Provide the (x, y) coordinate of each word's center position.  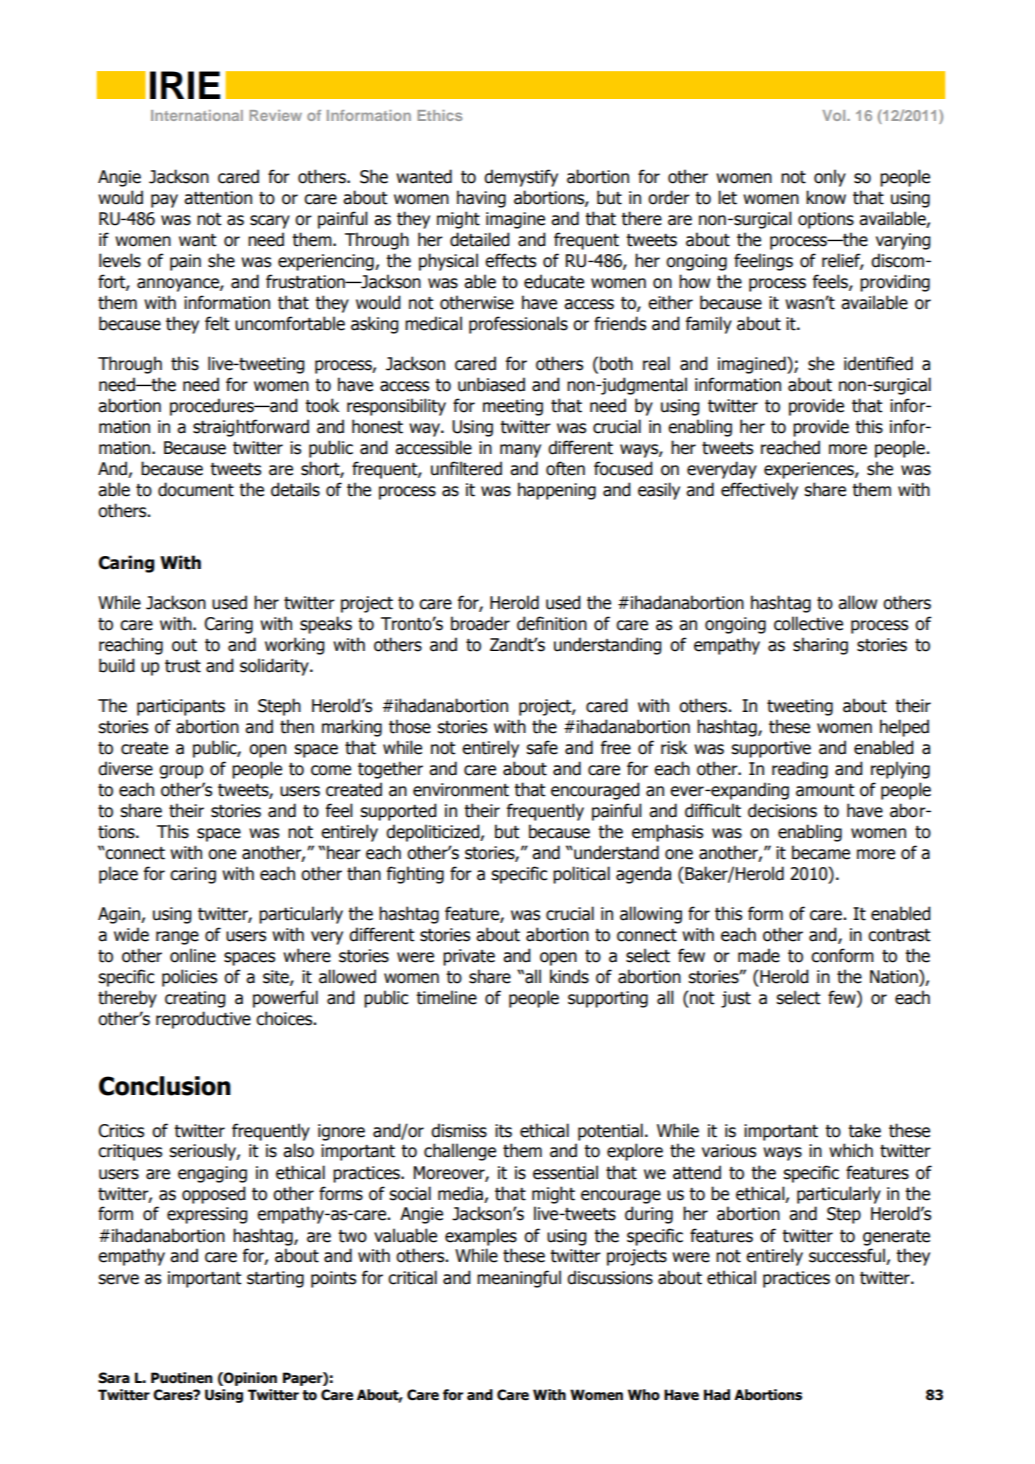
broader (480, 623)
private (469, 957)
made (759, 955)
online (193, 955)
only (830, 178)
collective (808, 623)
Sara (114, 1378)
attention (218, 198)
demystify (521, 178)
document (196, 489)
